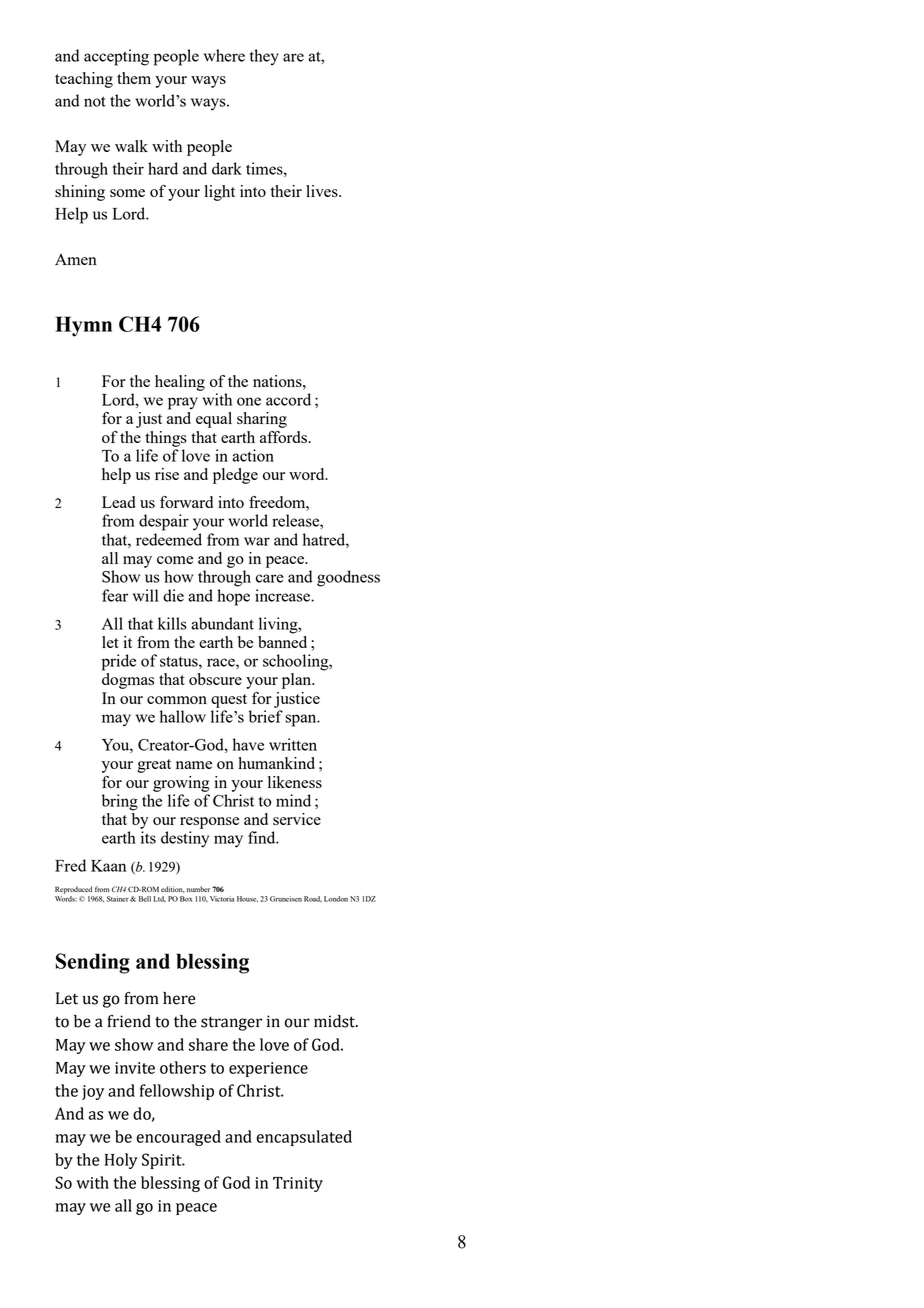 Image resolution: width=924 pixels, height=1308 pixels. Describe the element at coordinates (227, 168) in the document. I see `dark` at that location.
